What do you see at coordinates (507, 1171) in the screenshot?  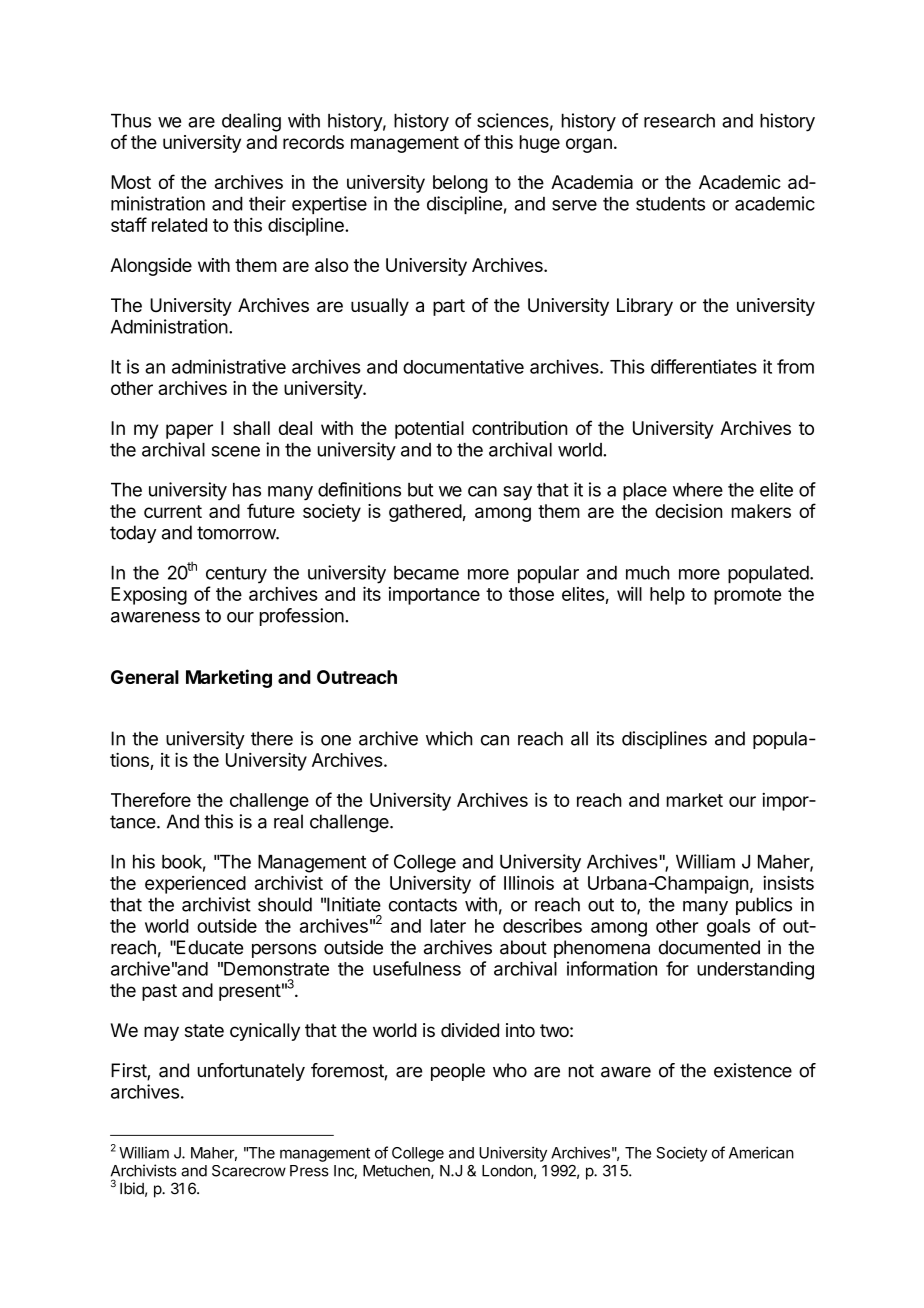 I see `London` at bounding box center [507, 1171].
